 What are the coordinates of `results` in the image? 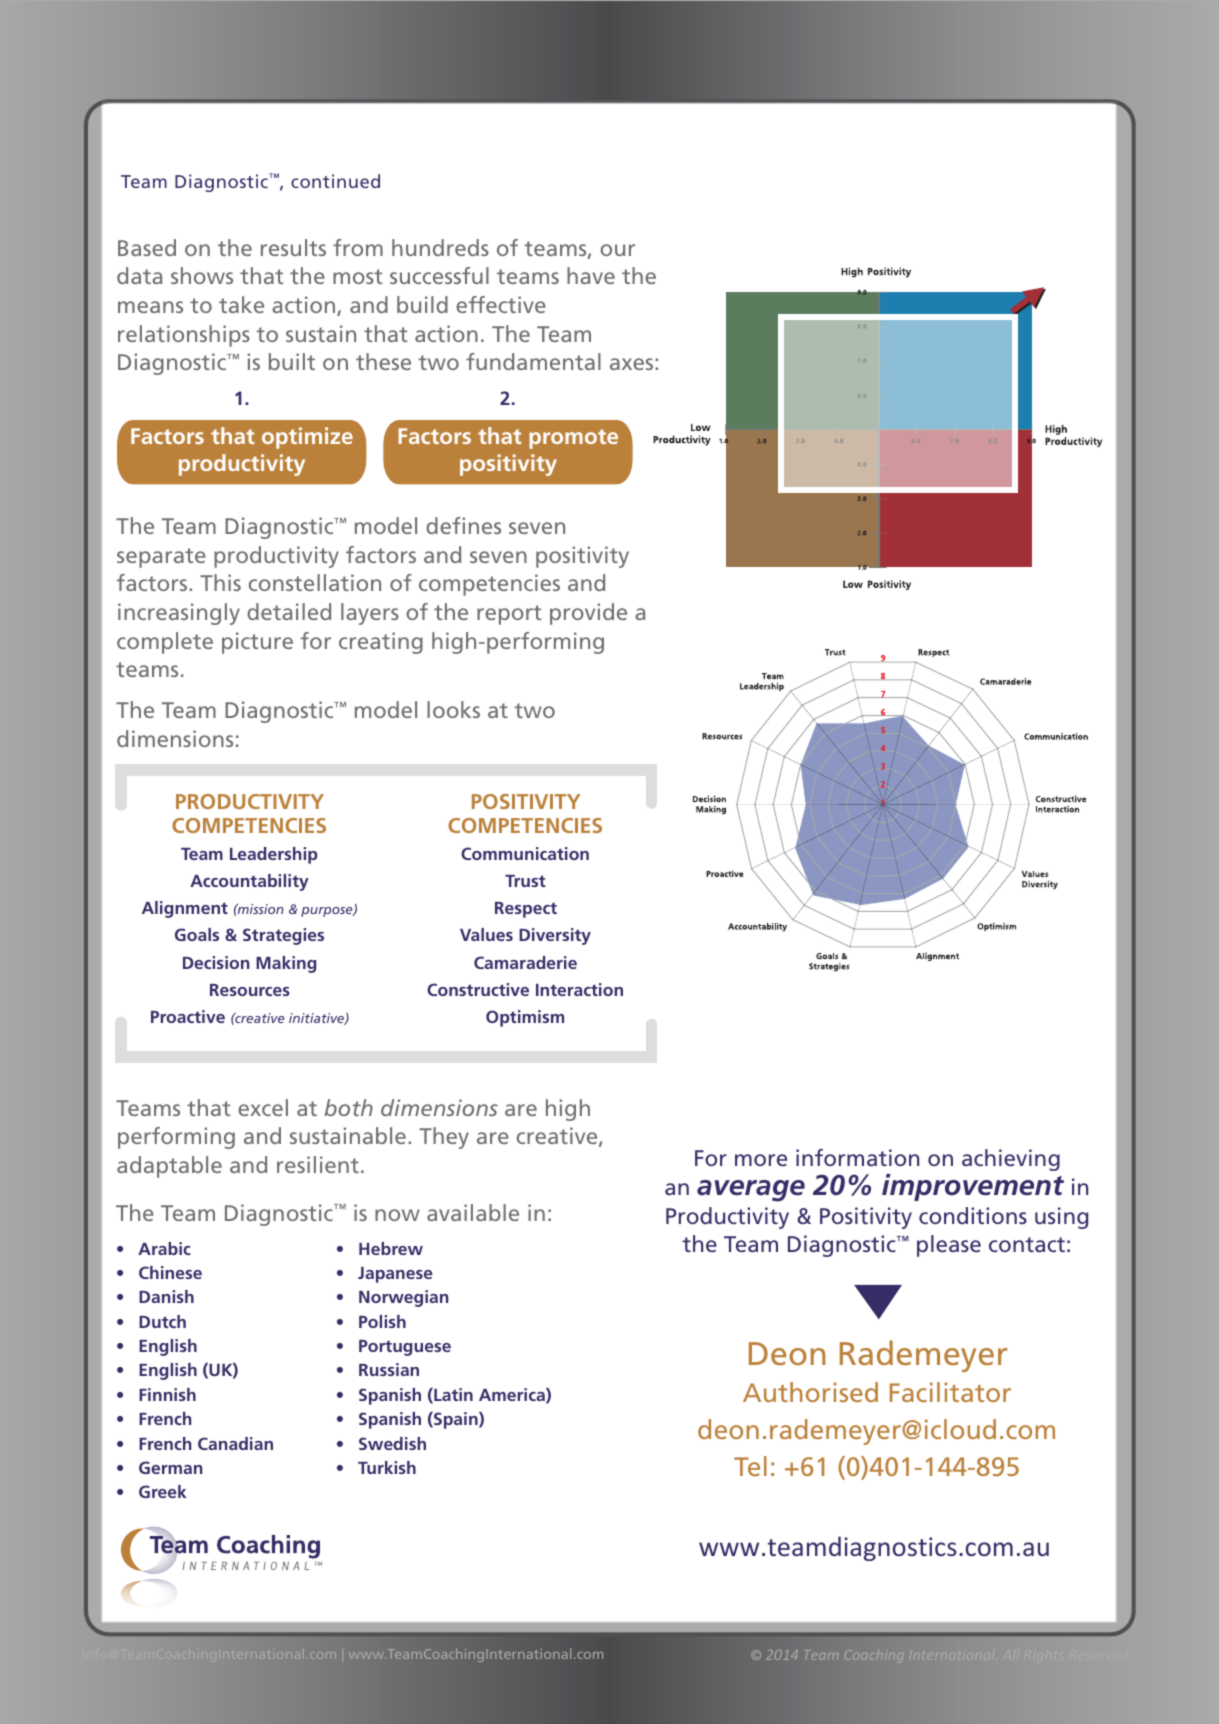 It's located at (293, 247).
